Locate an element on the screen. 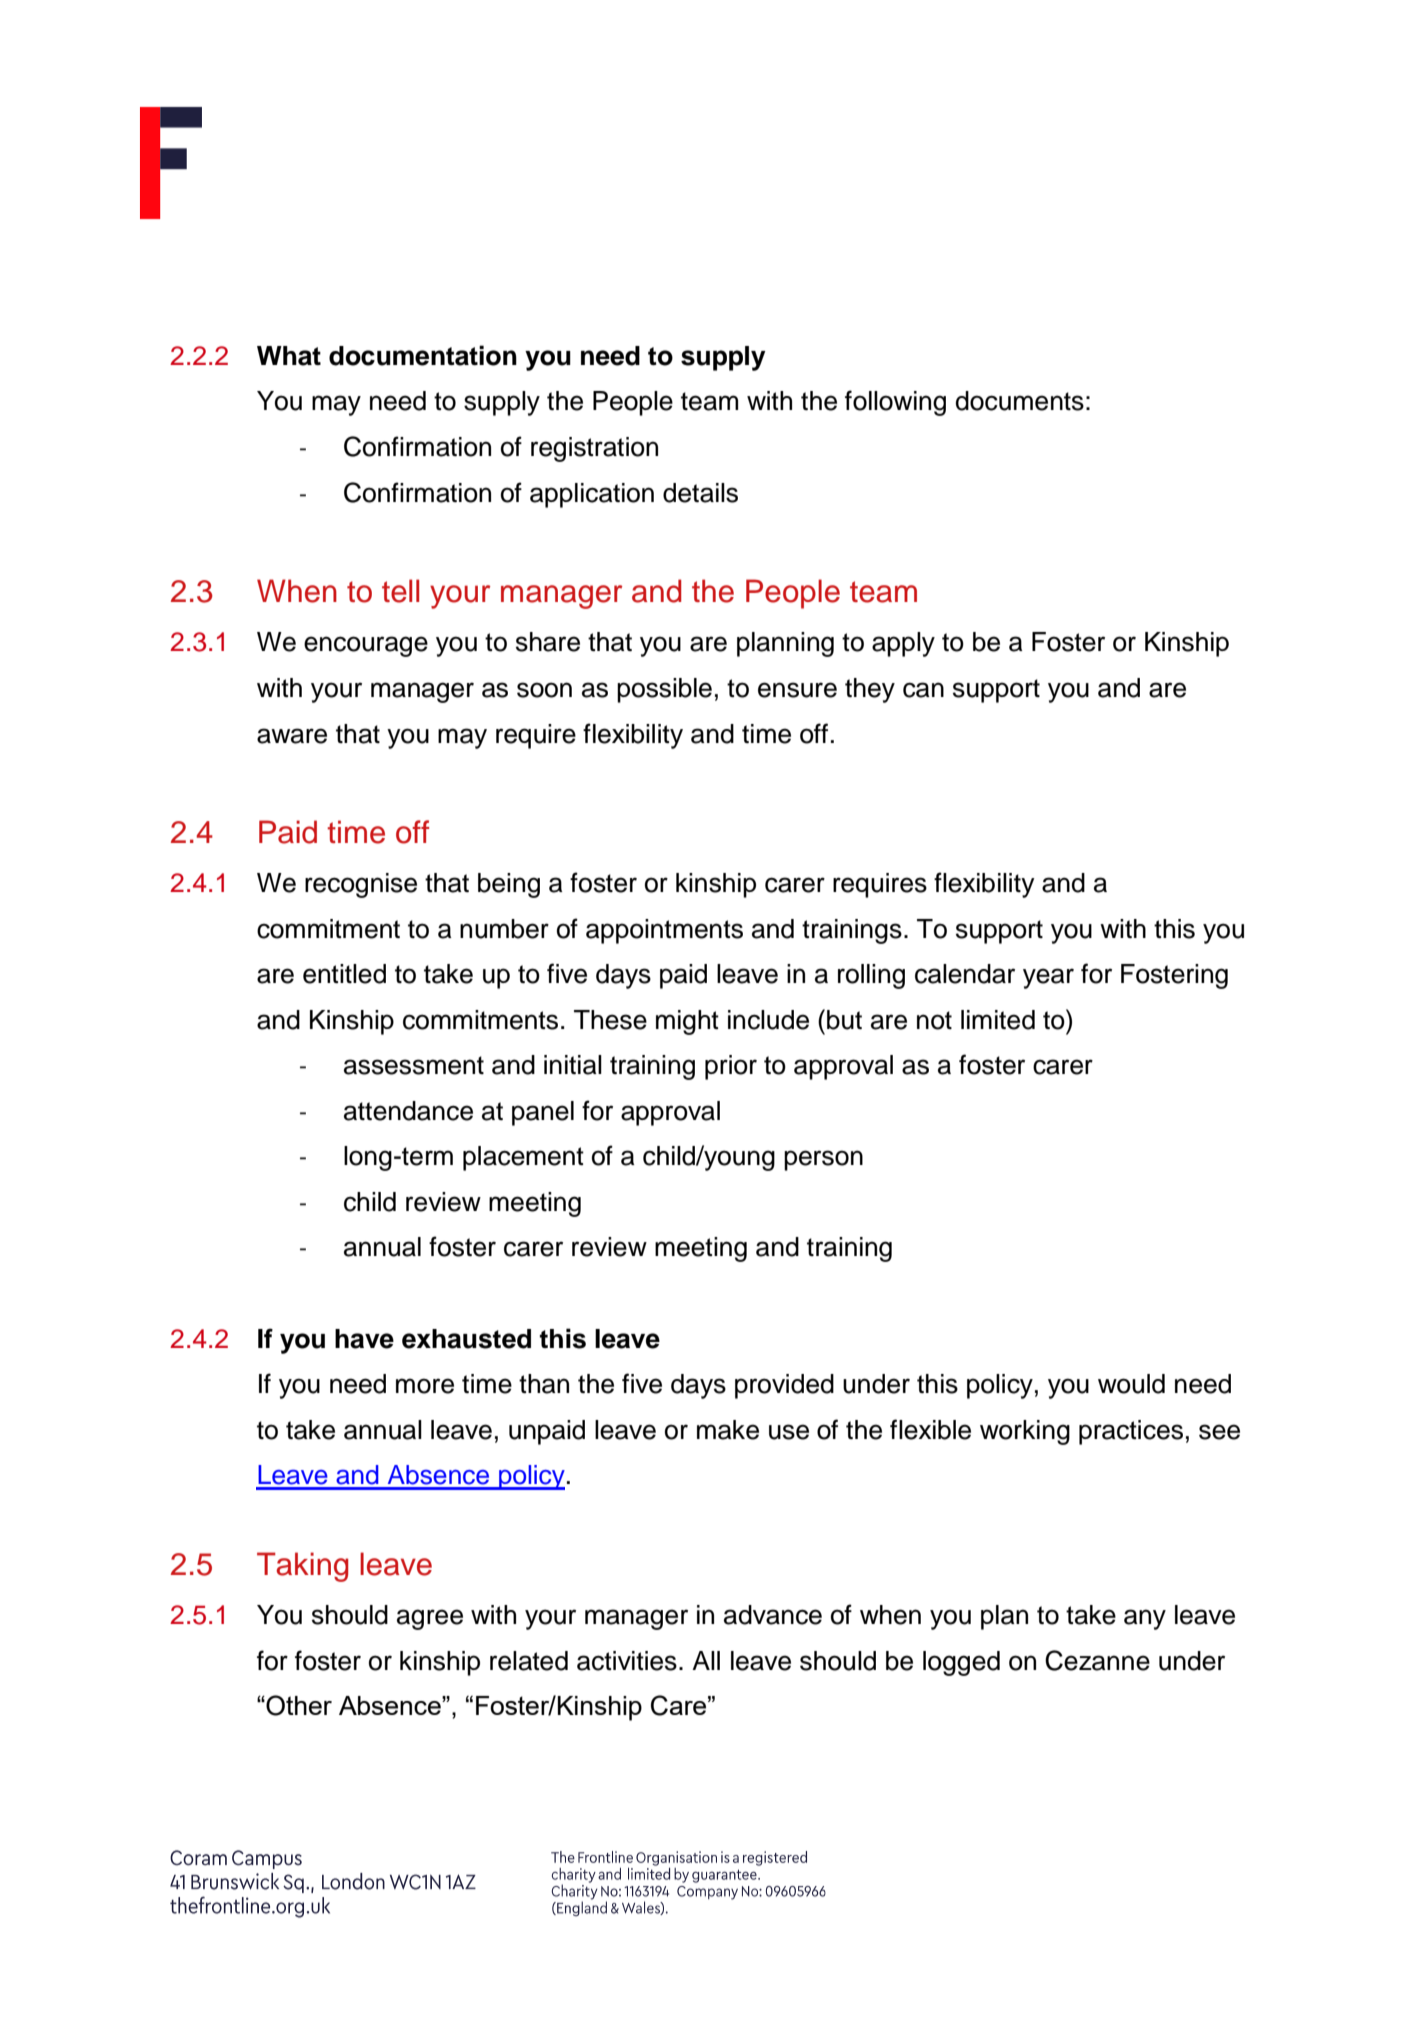  following is located at coordinates (895, 403).
